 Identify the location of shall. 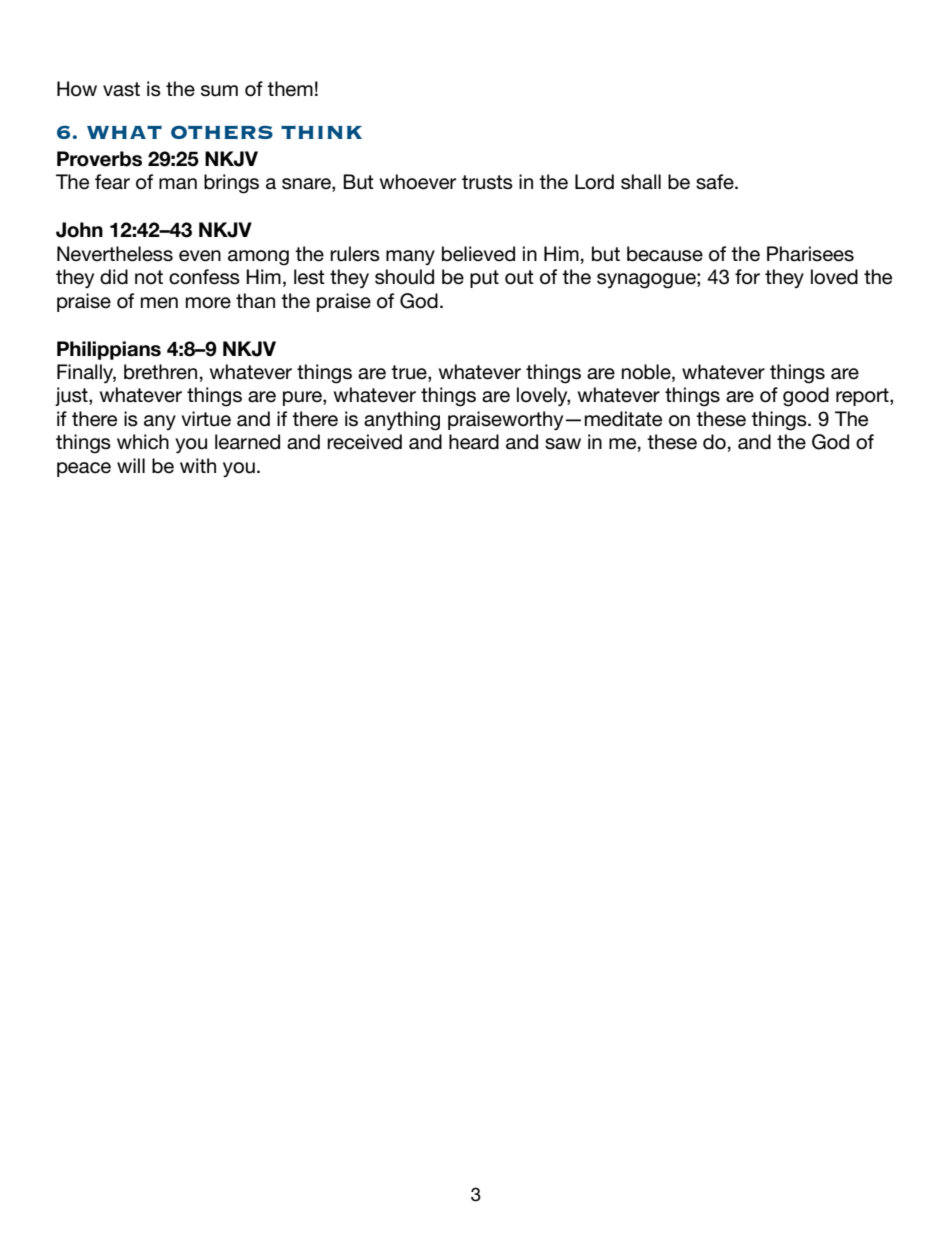
(641, 182).
